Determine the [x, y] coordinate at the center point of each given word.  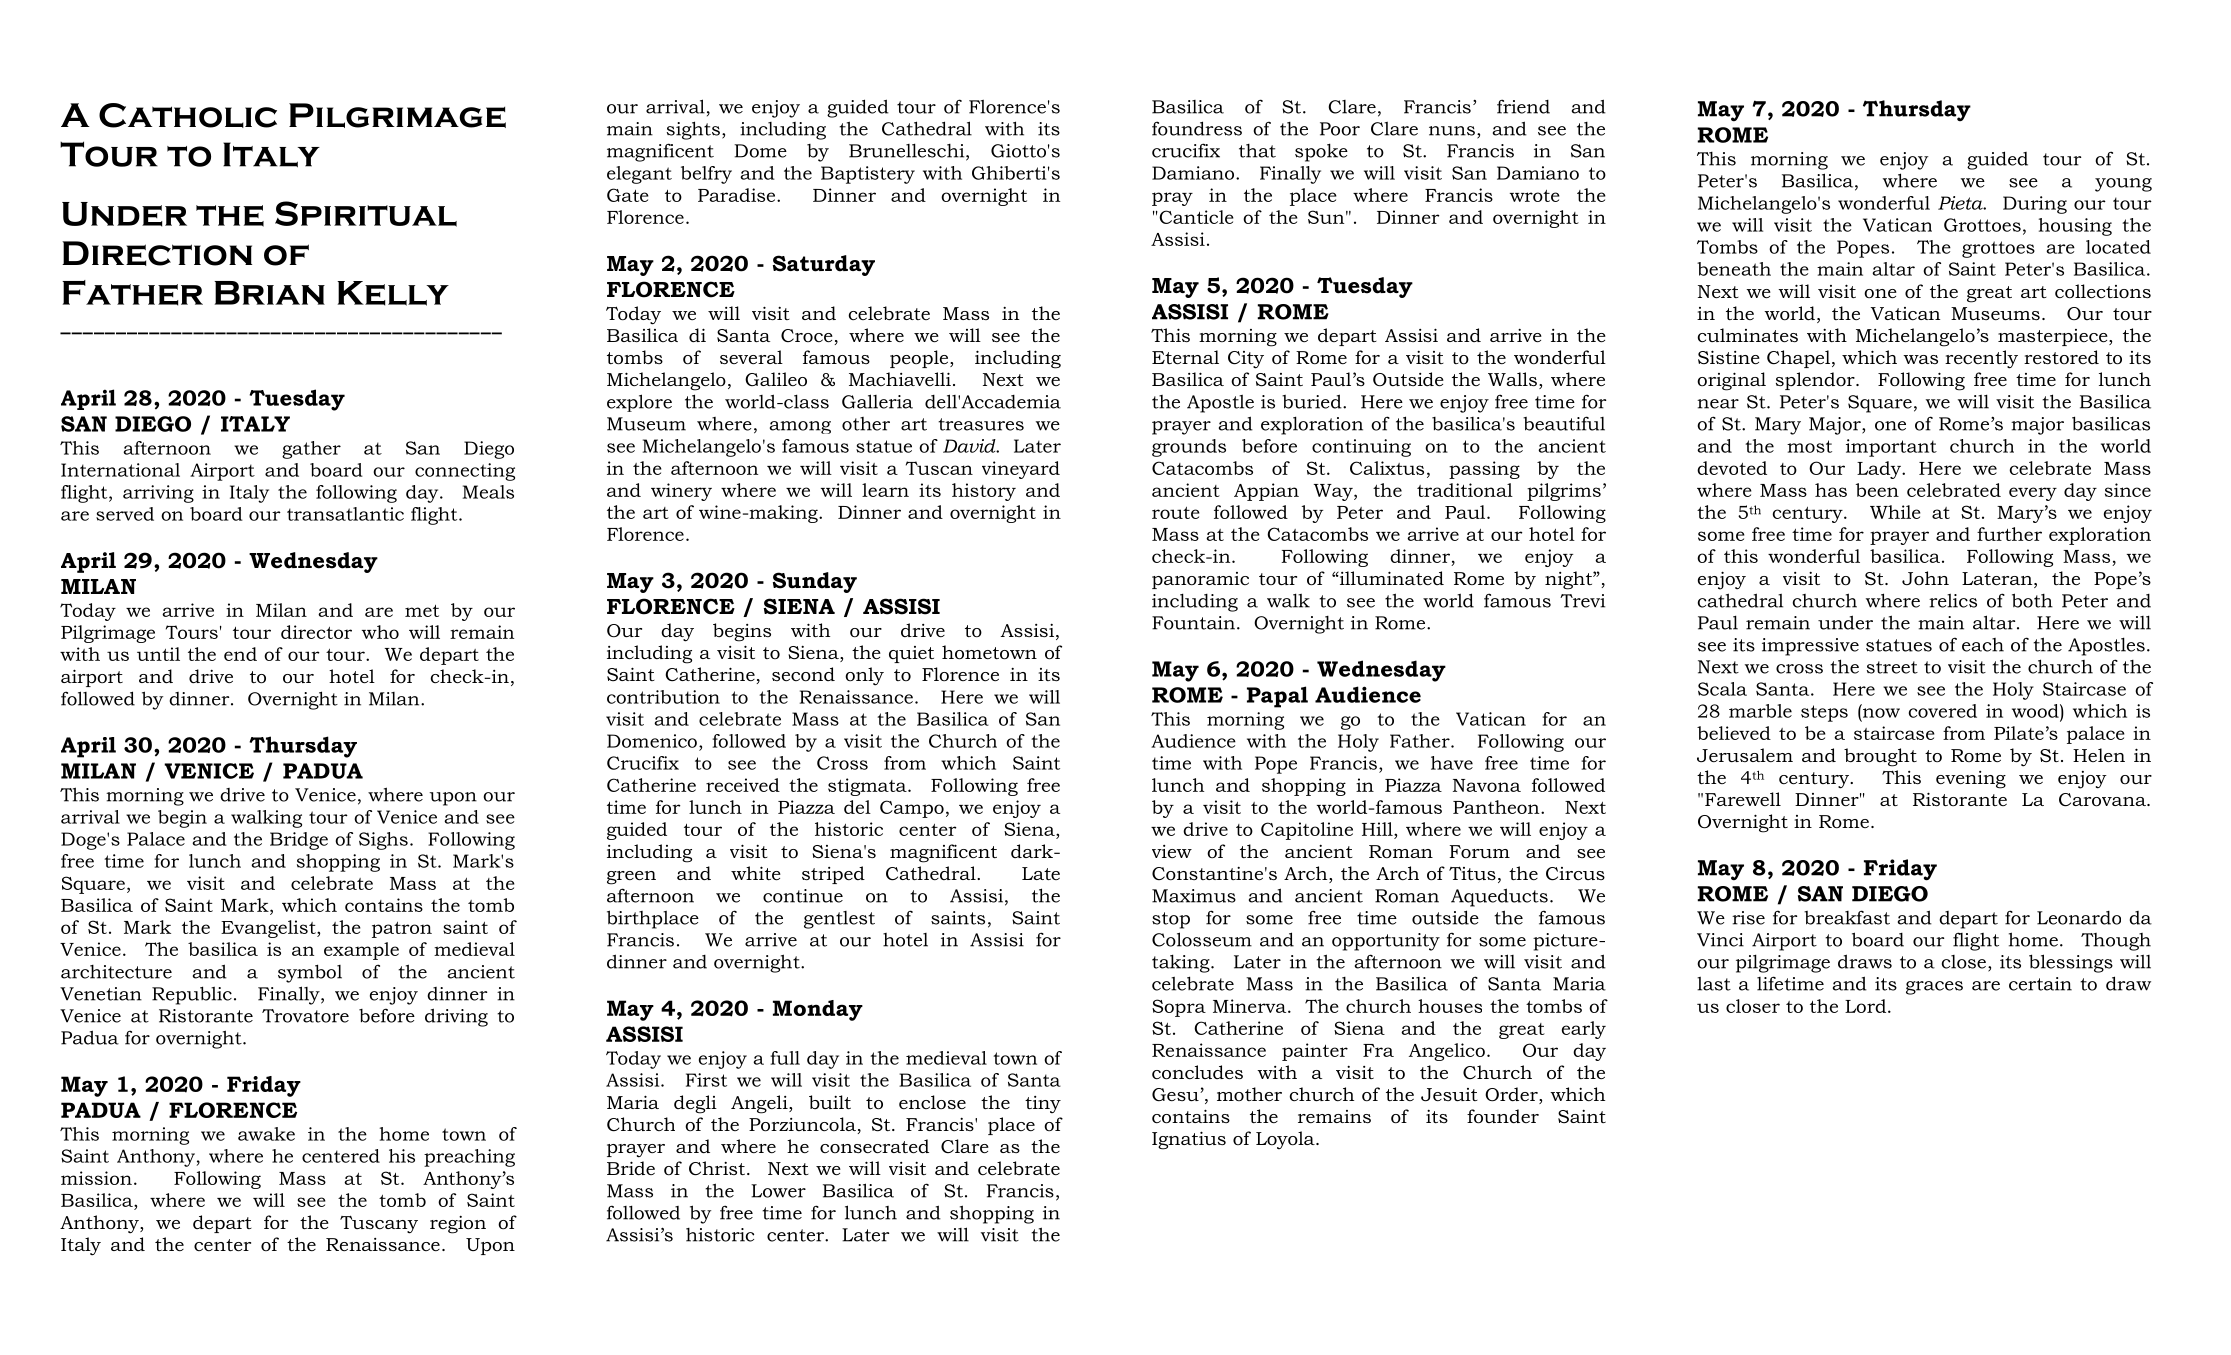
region [458, 1225]
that [1257, 151]
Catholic [188, 115]
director [316, 632]
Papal [1277, 697]
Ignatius [1189, 1140]
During [2035, 205]
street [1892, 667]
